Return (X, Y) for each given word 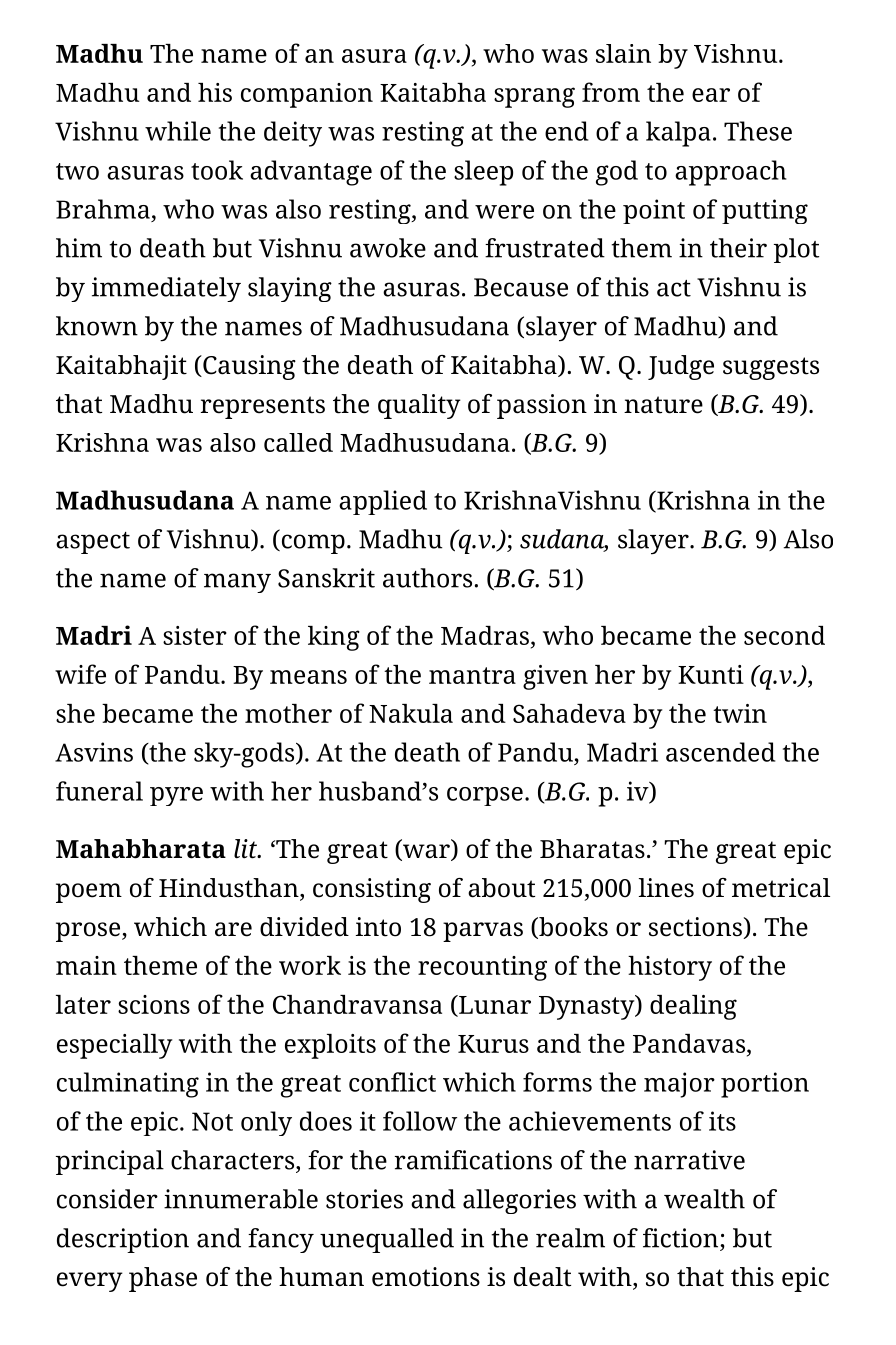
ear (711, 95)
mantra (472, 675)
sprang (534, 97)
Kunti (711, 674)
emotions (426, 1277)
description (123, 1240)
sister (195, 635)
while (178, 131)
